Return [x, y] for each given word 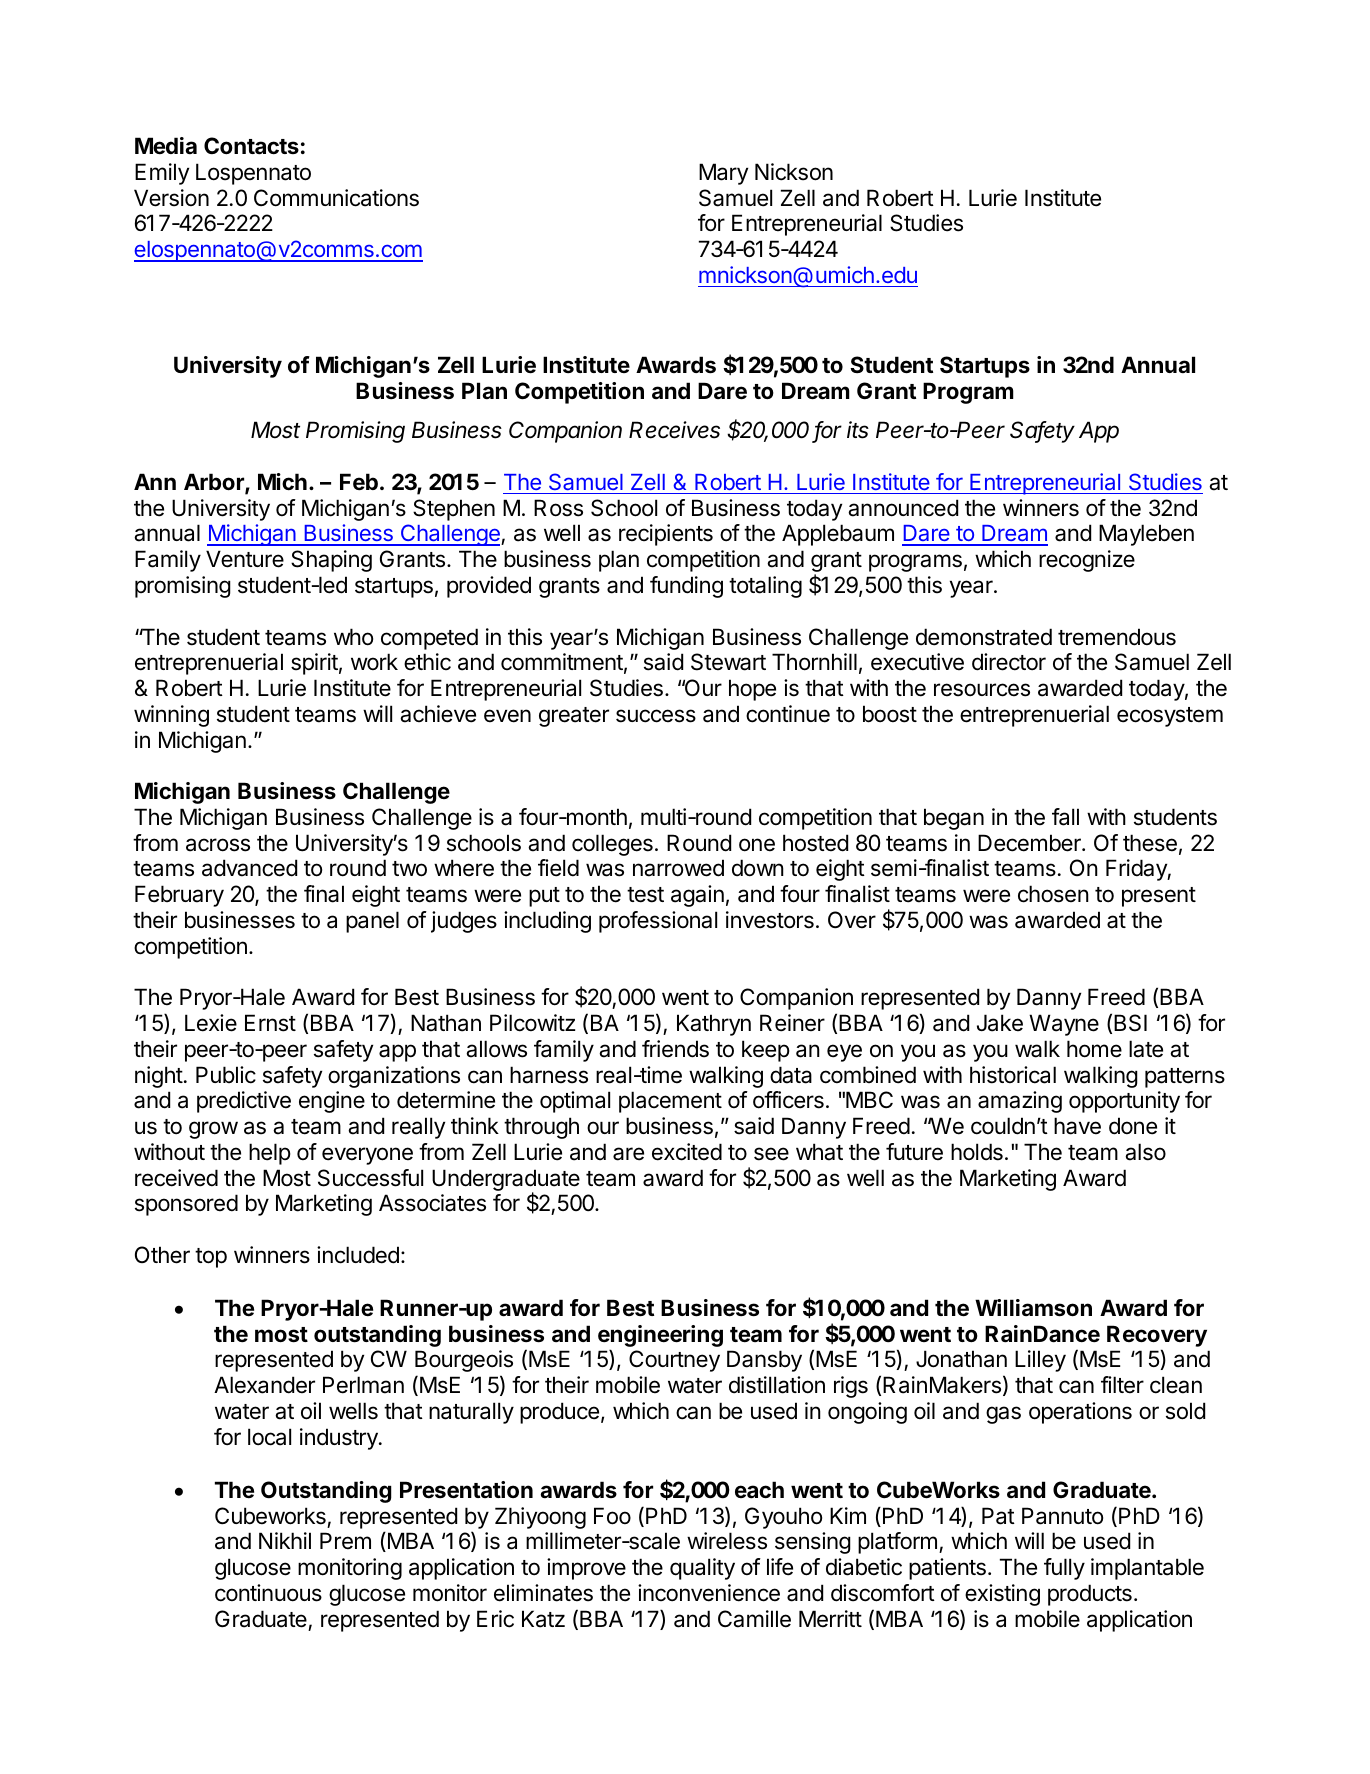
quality [702, 1569]
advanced [249, 868]
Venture [245, 559]
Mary [723, 174]
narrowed [678, 868]
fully [1064, 1569]
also [1145, 1152]
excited [687, 1152]
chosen [1053, 894]
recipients [666, 535]
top [211, 1258]
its [858, 430]
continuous [268, 1593]
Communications [336, 198]
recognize [1087, 561]
